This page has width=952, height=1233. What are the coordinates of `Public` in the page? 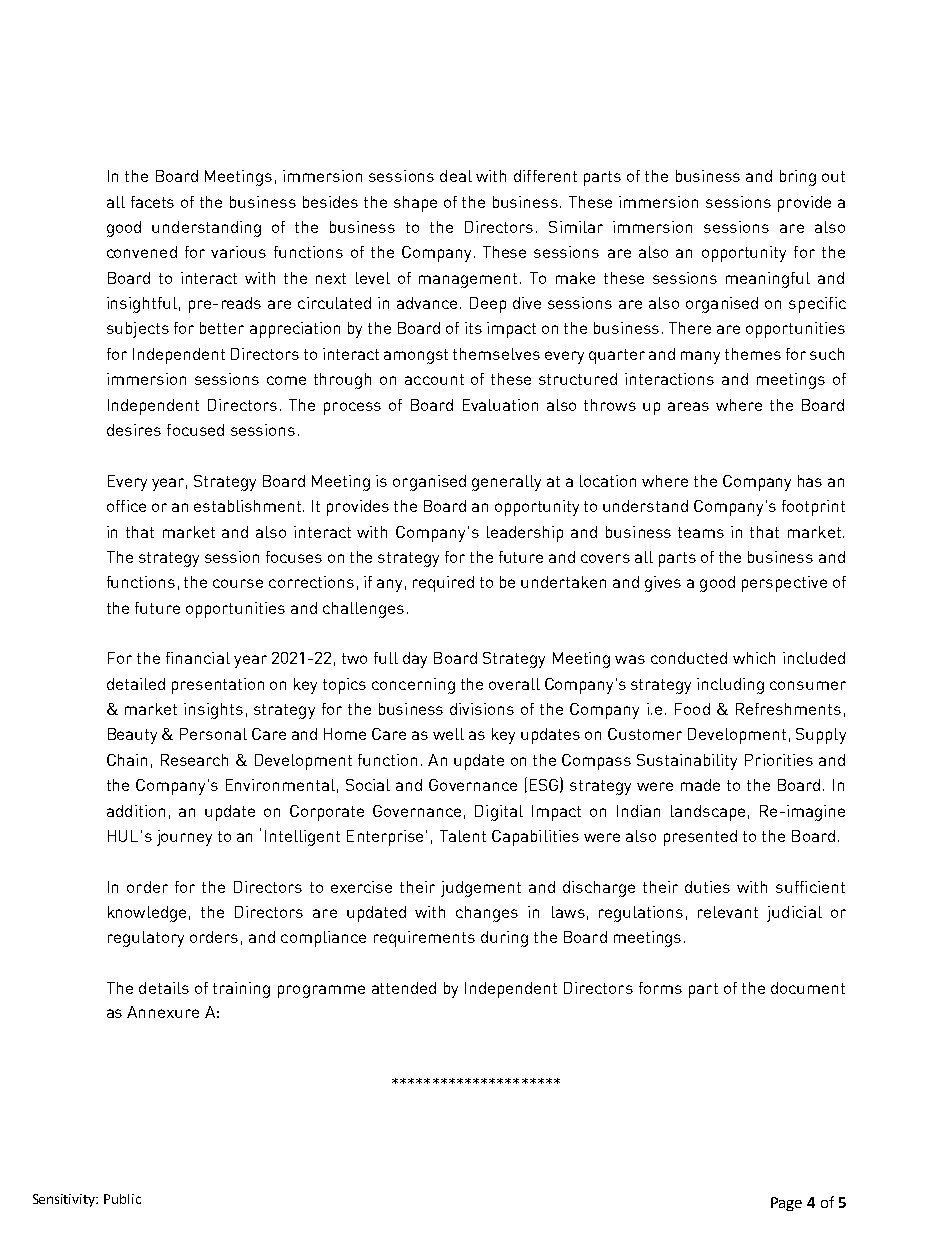 It's located at (122, 1199).
